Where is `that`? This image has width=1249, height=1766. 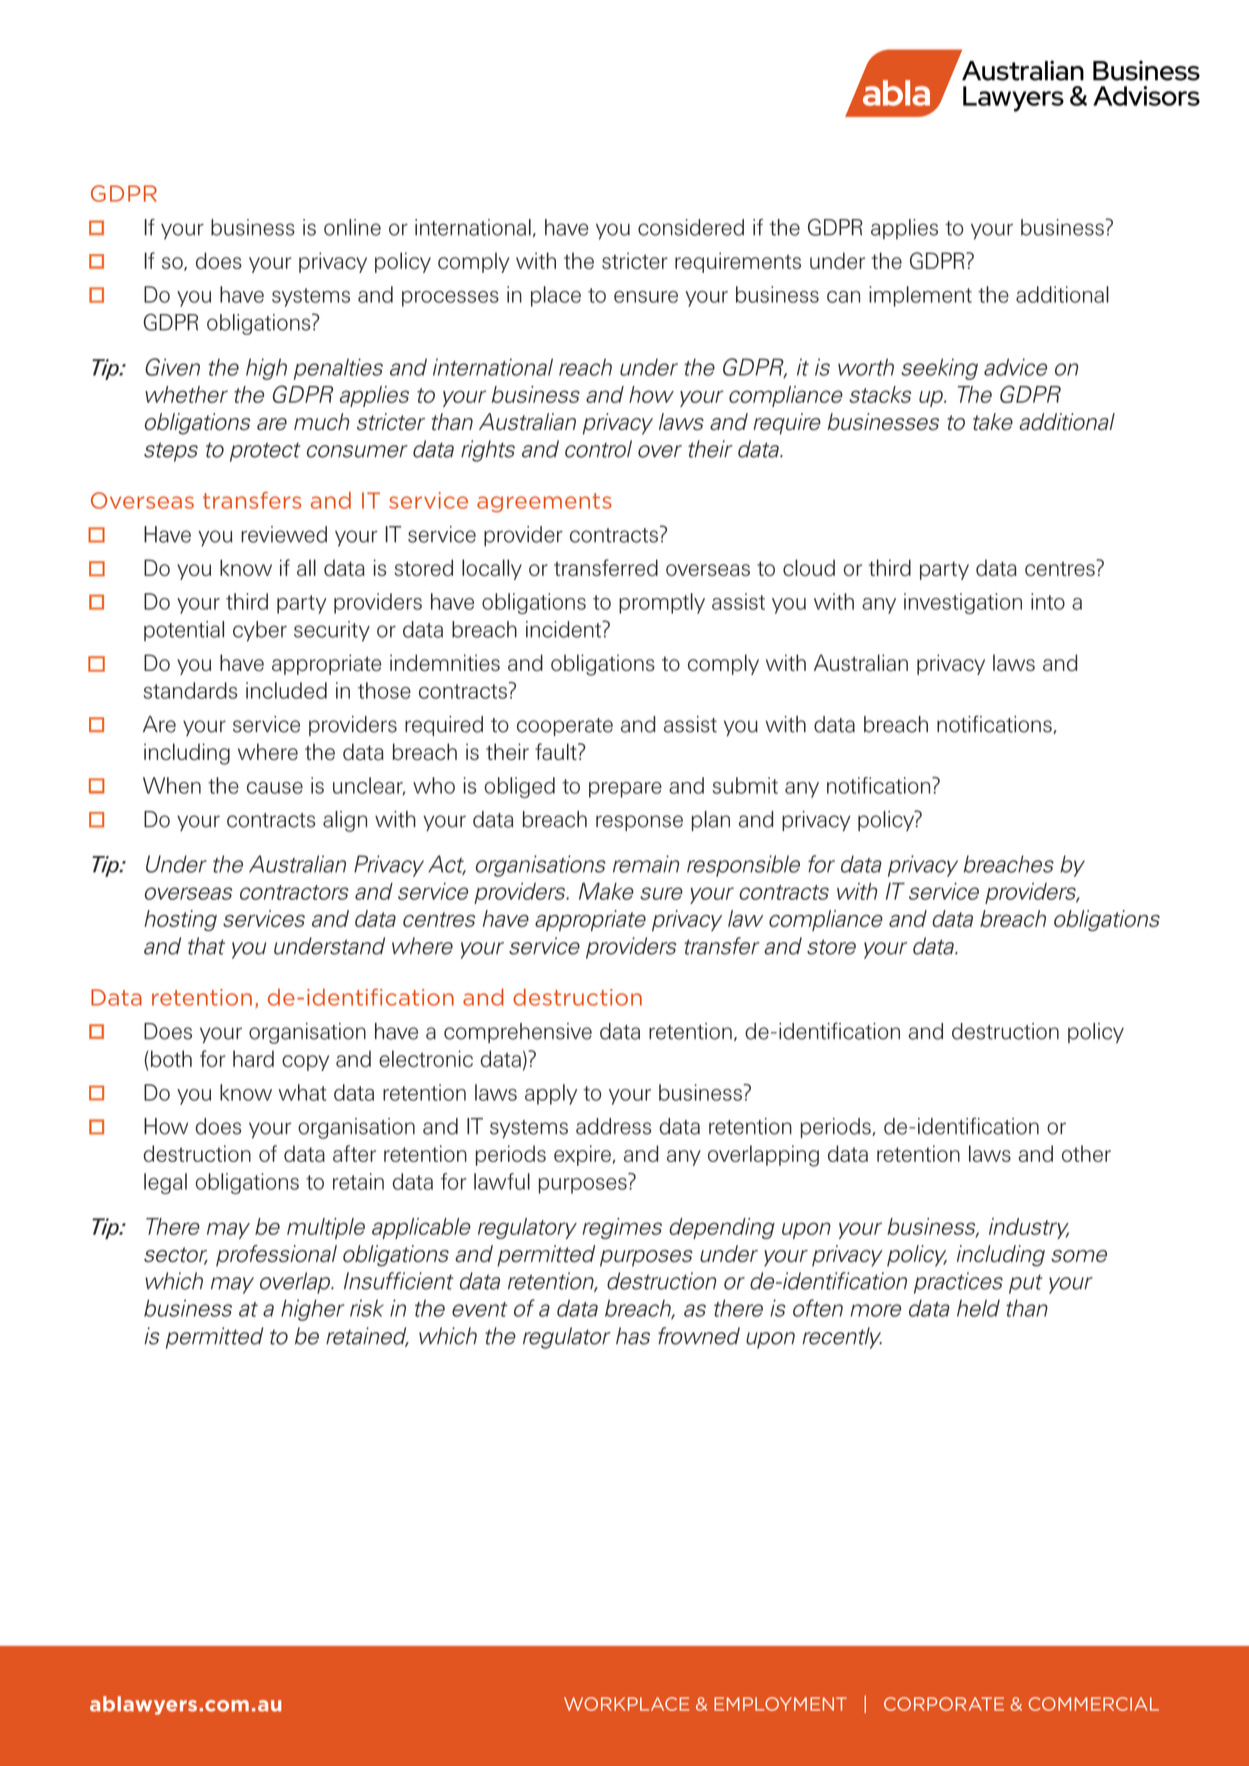
that is located at coordinates (206, 946).
